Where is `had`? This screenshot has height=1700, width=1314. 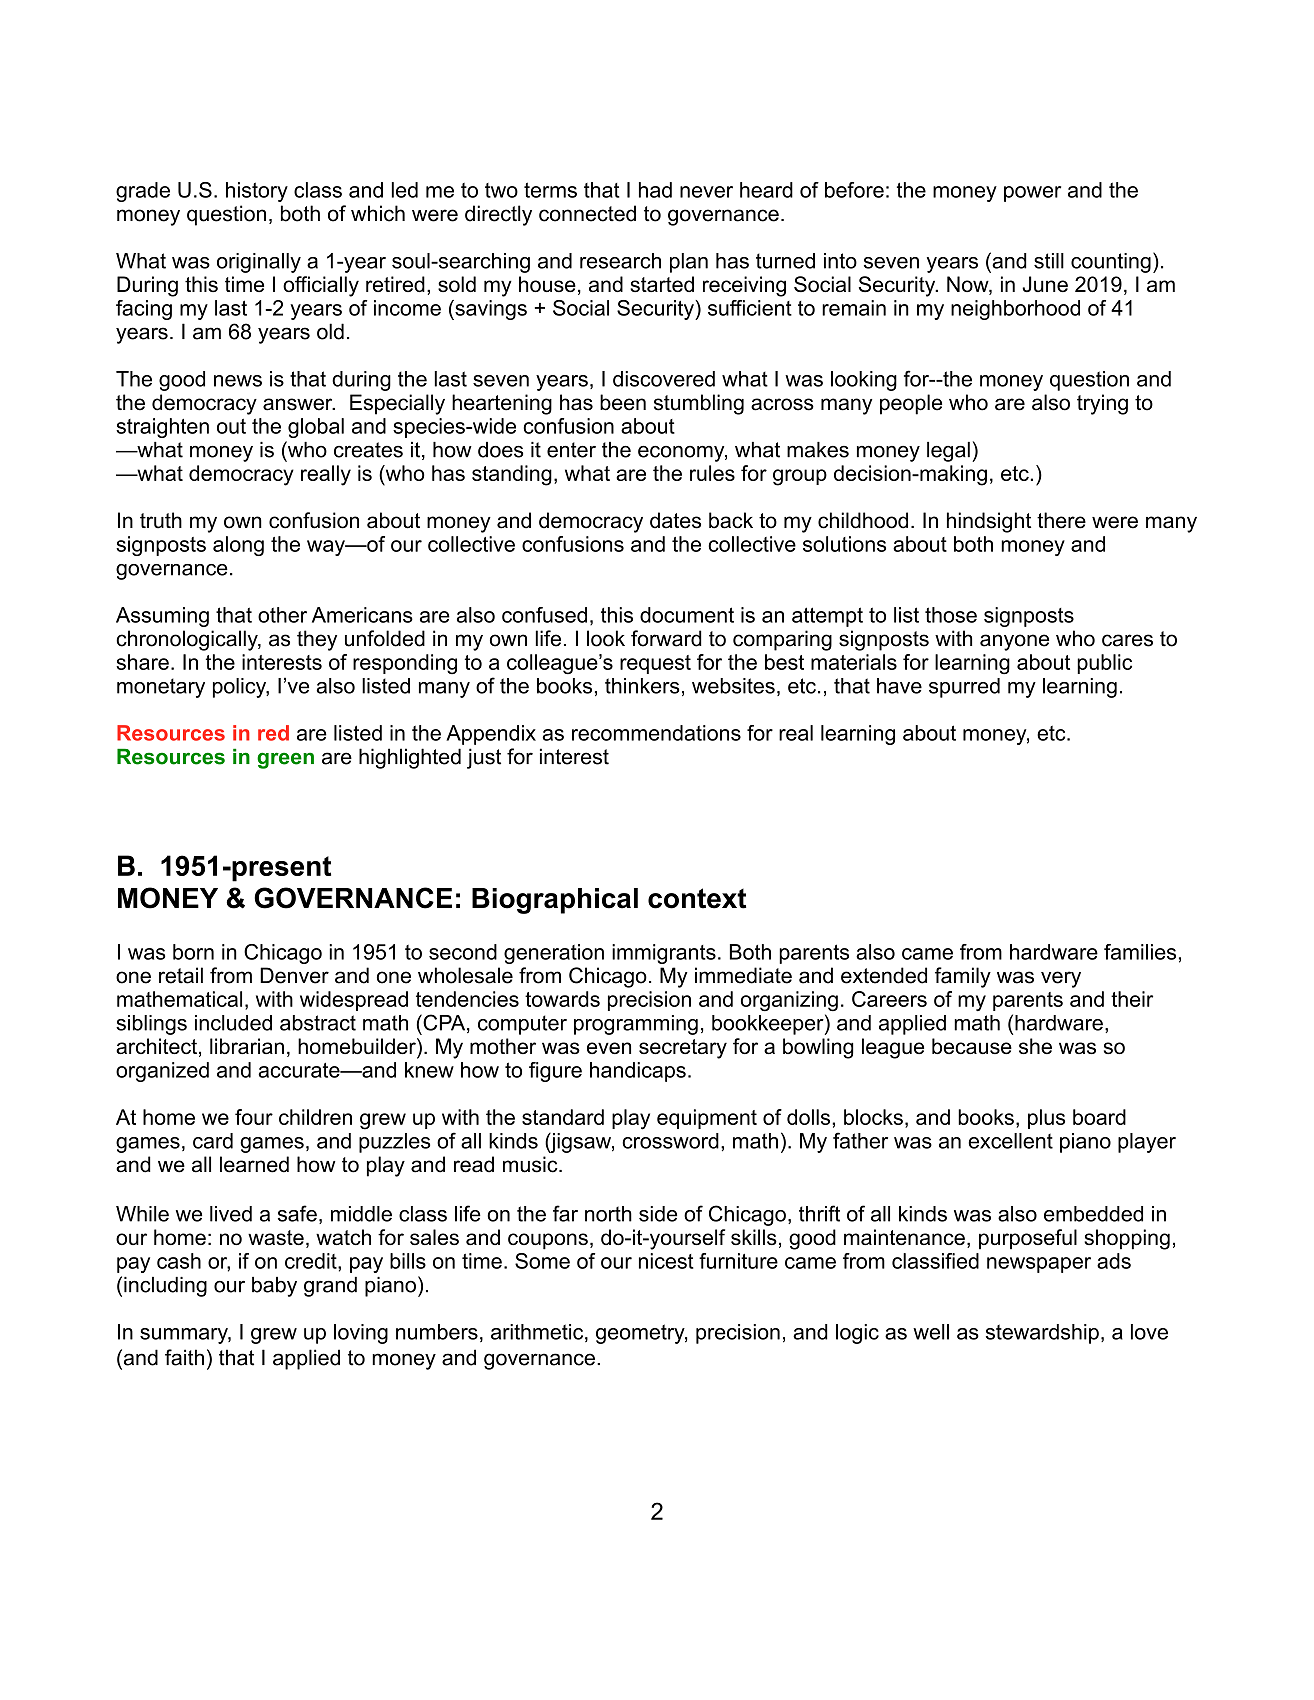 had is located at coordinates (655, 190).
